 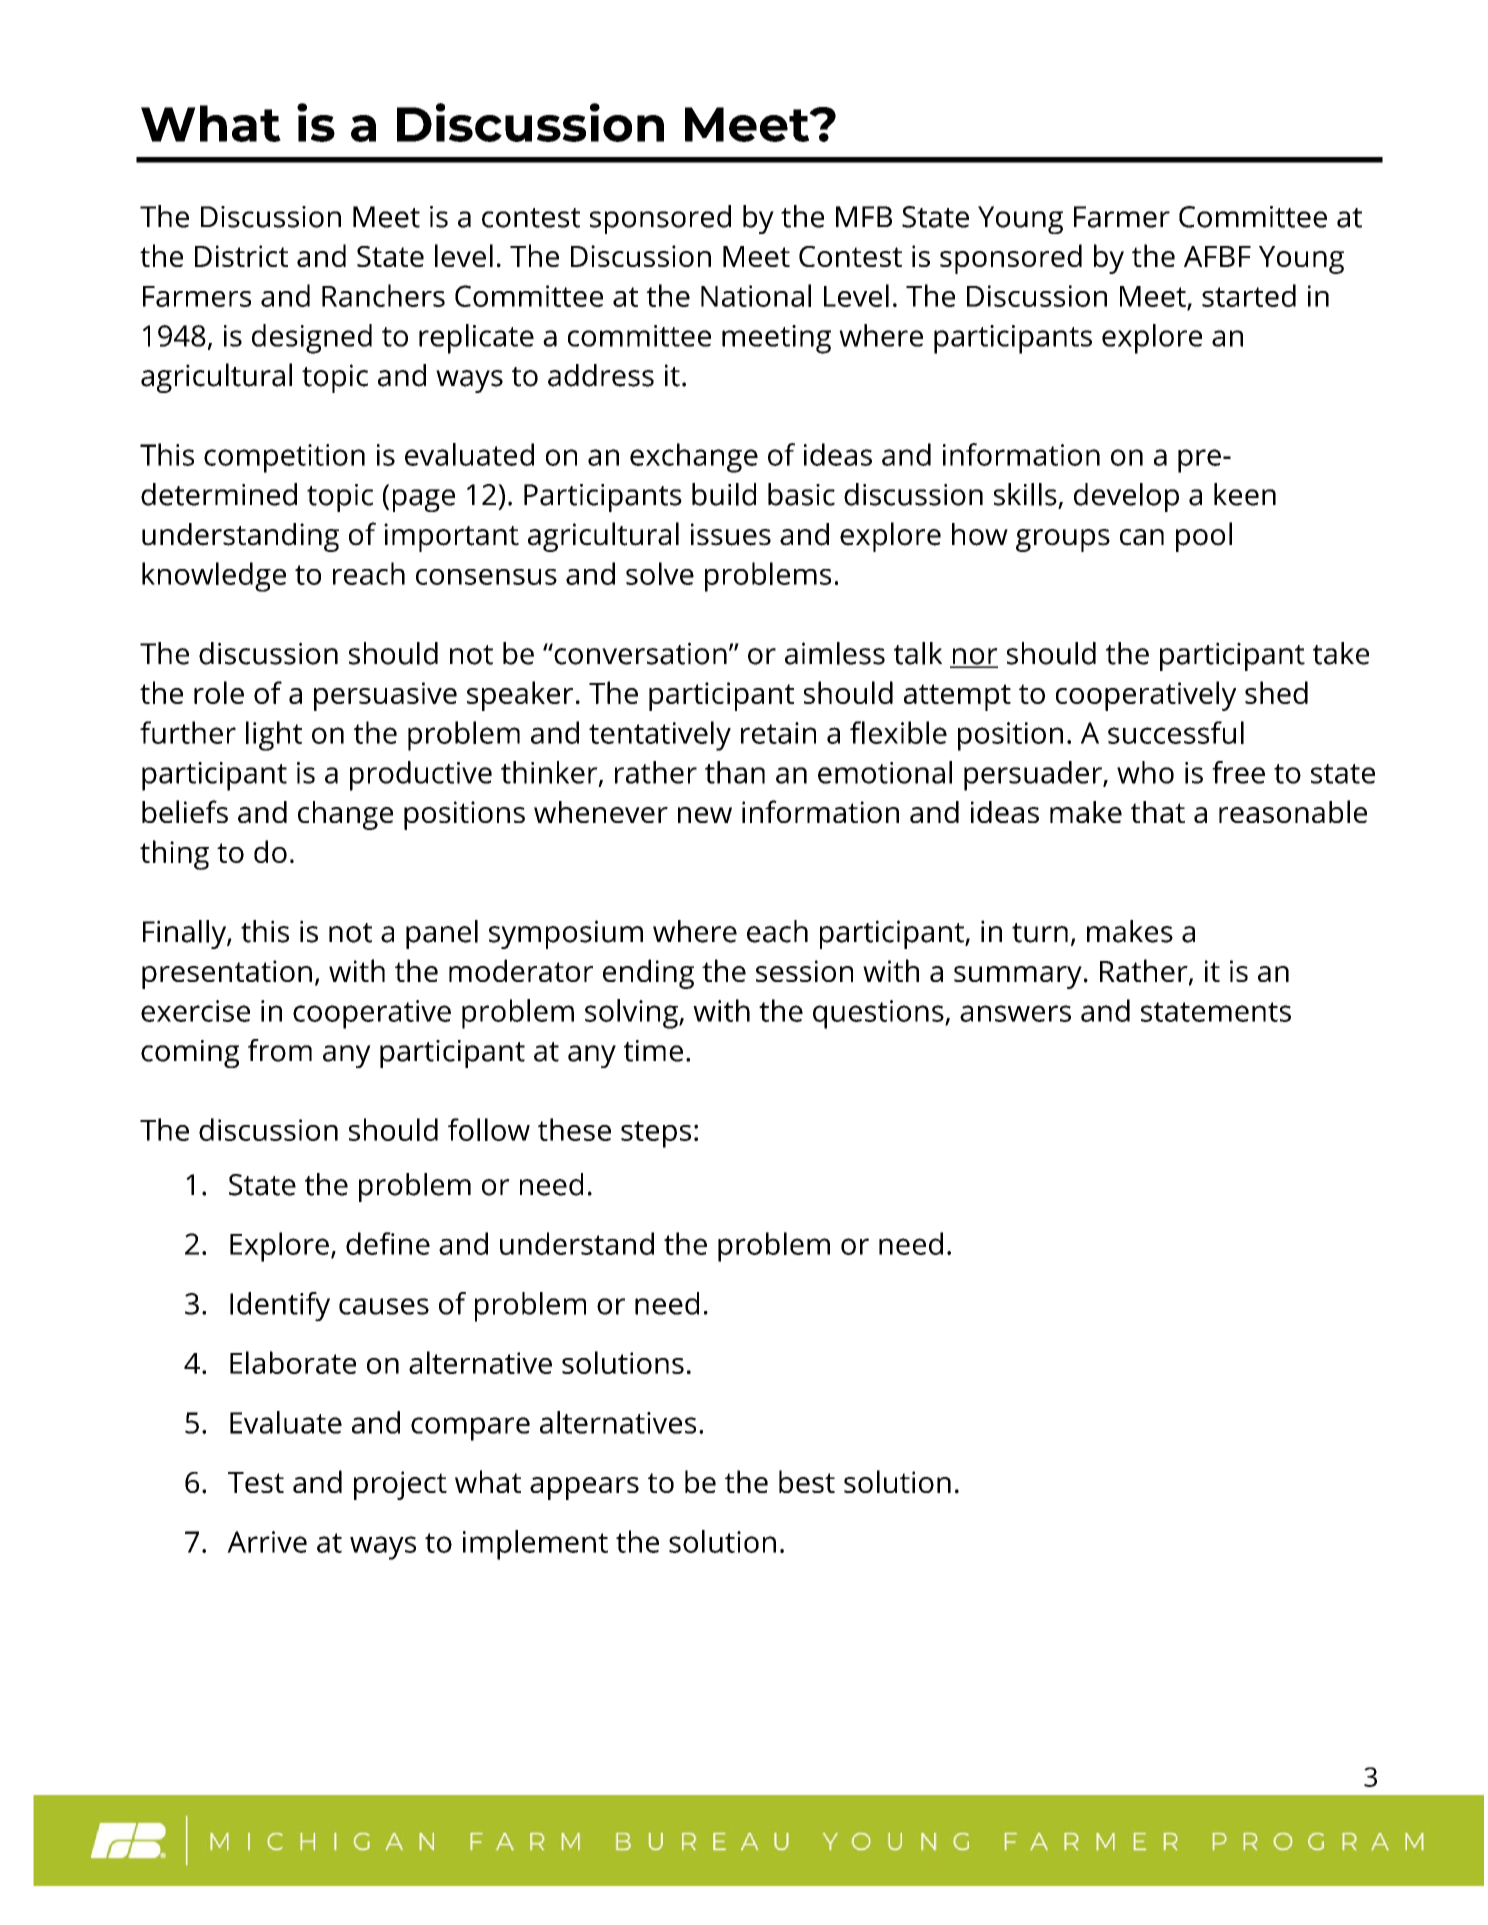 I want to click on panel, so click(x=442, y=934).
